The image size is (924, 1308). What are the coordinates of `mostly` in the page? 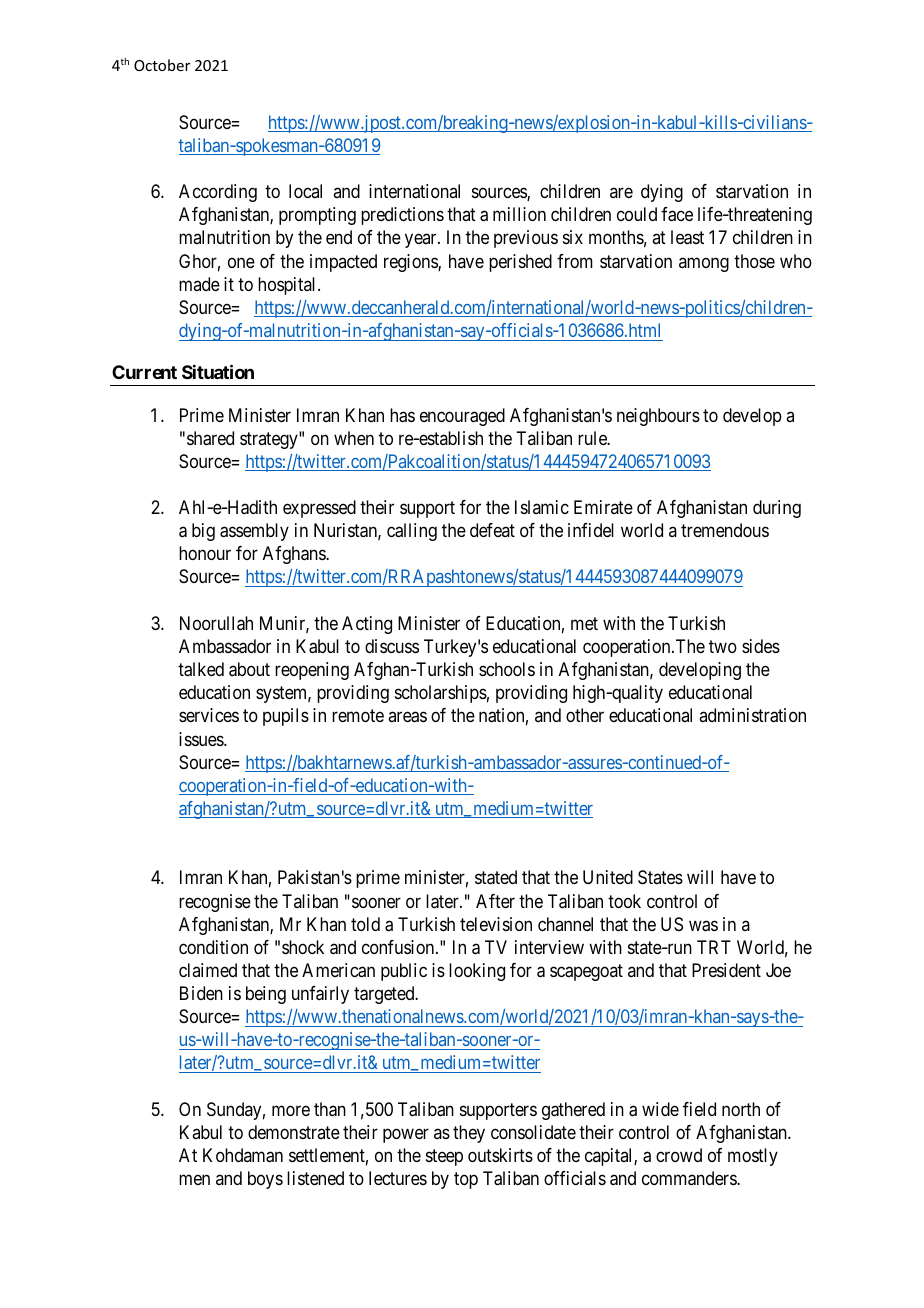 It's located at (753, 1157).
